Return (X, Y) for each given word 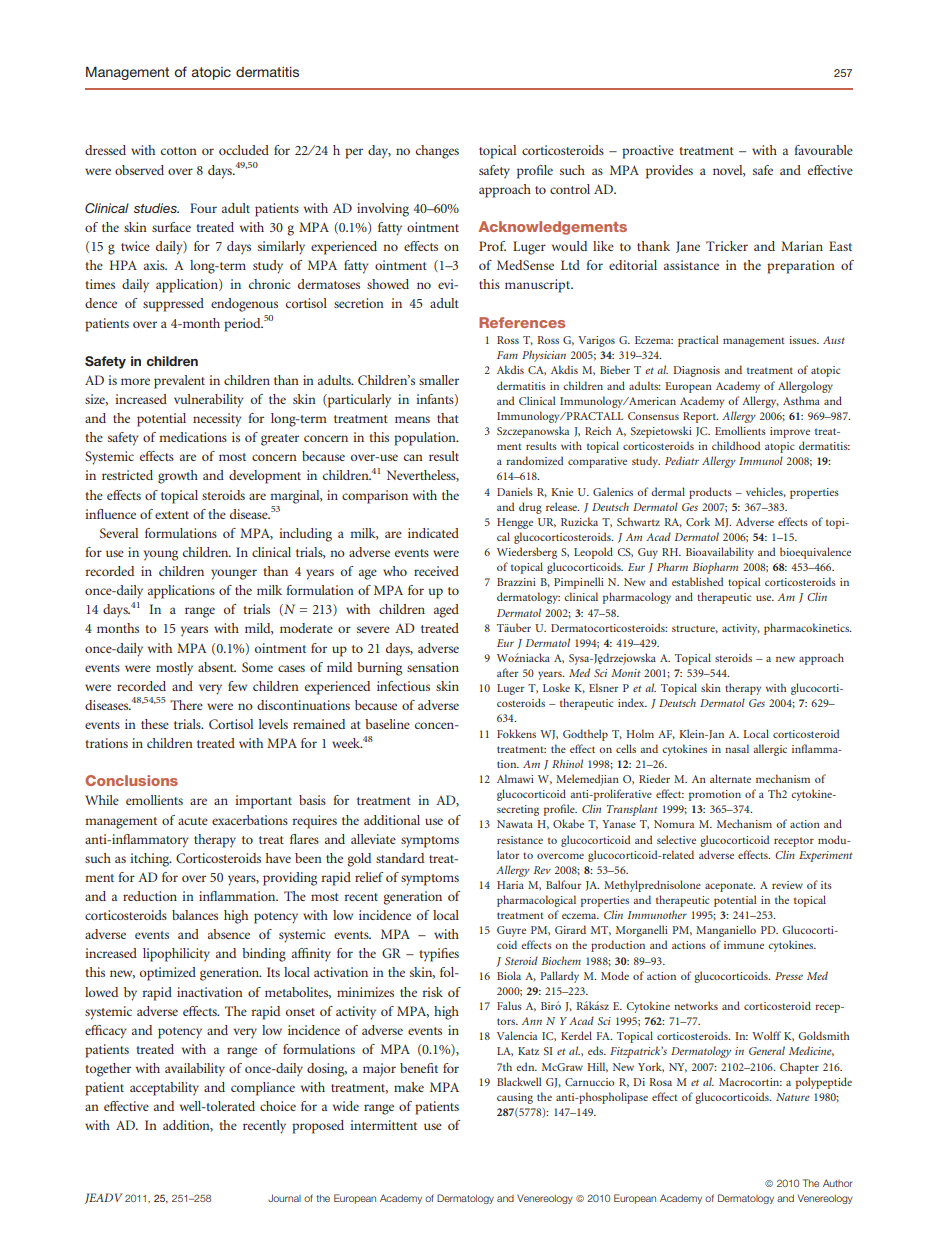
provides (669, 172)
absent (217, 667)
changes (437, 152)
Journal (284, 1198)
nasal (737, 748)
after (507, 672)
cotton (179, 151)
